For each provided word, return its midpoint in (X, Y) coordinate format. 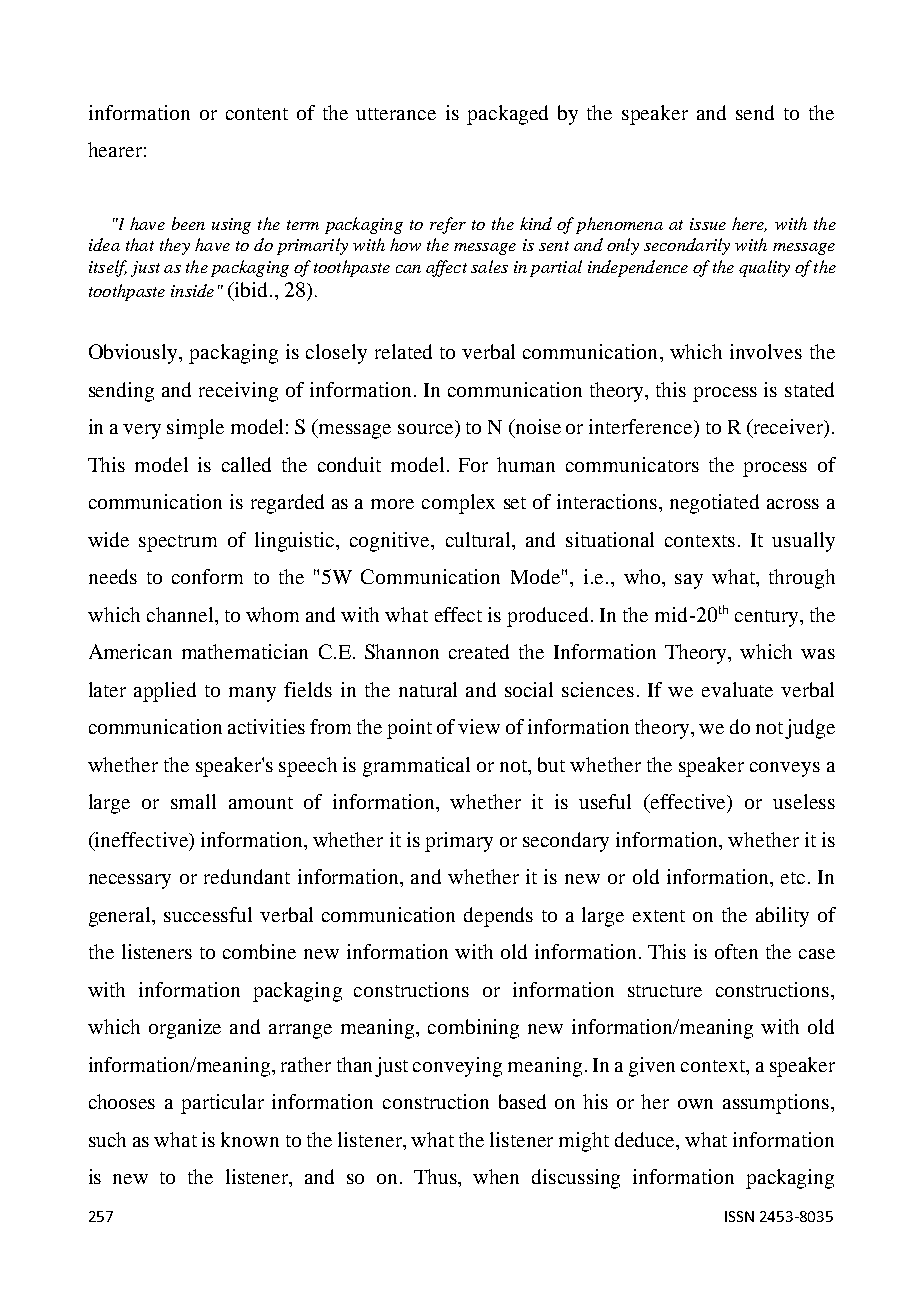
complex (458, 504)
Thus (437, 1178)
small (193, 801)
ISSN (739, 1216)
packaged (507, 115)
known (250, 1139)
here (749, 224)
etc (793, 878)
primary (459, 842)
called (246, 464)
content (257, 114)
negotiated (714, 504)
